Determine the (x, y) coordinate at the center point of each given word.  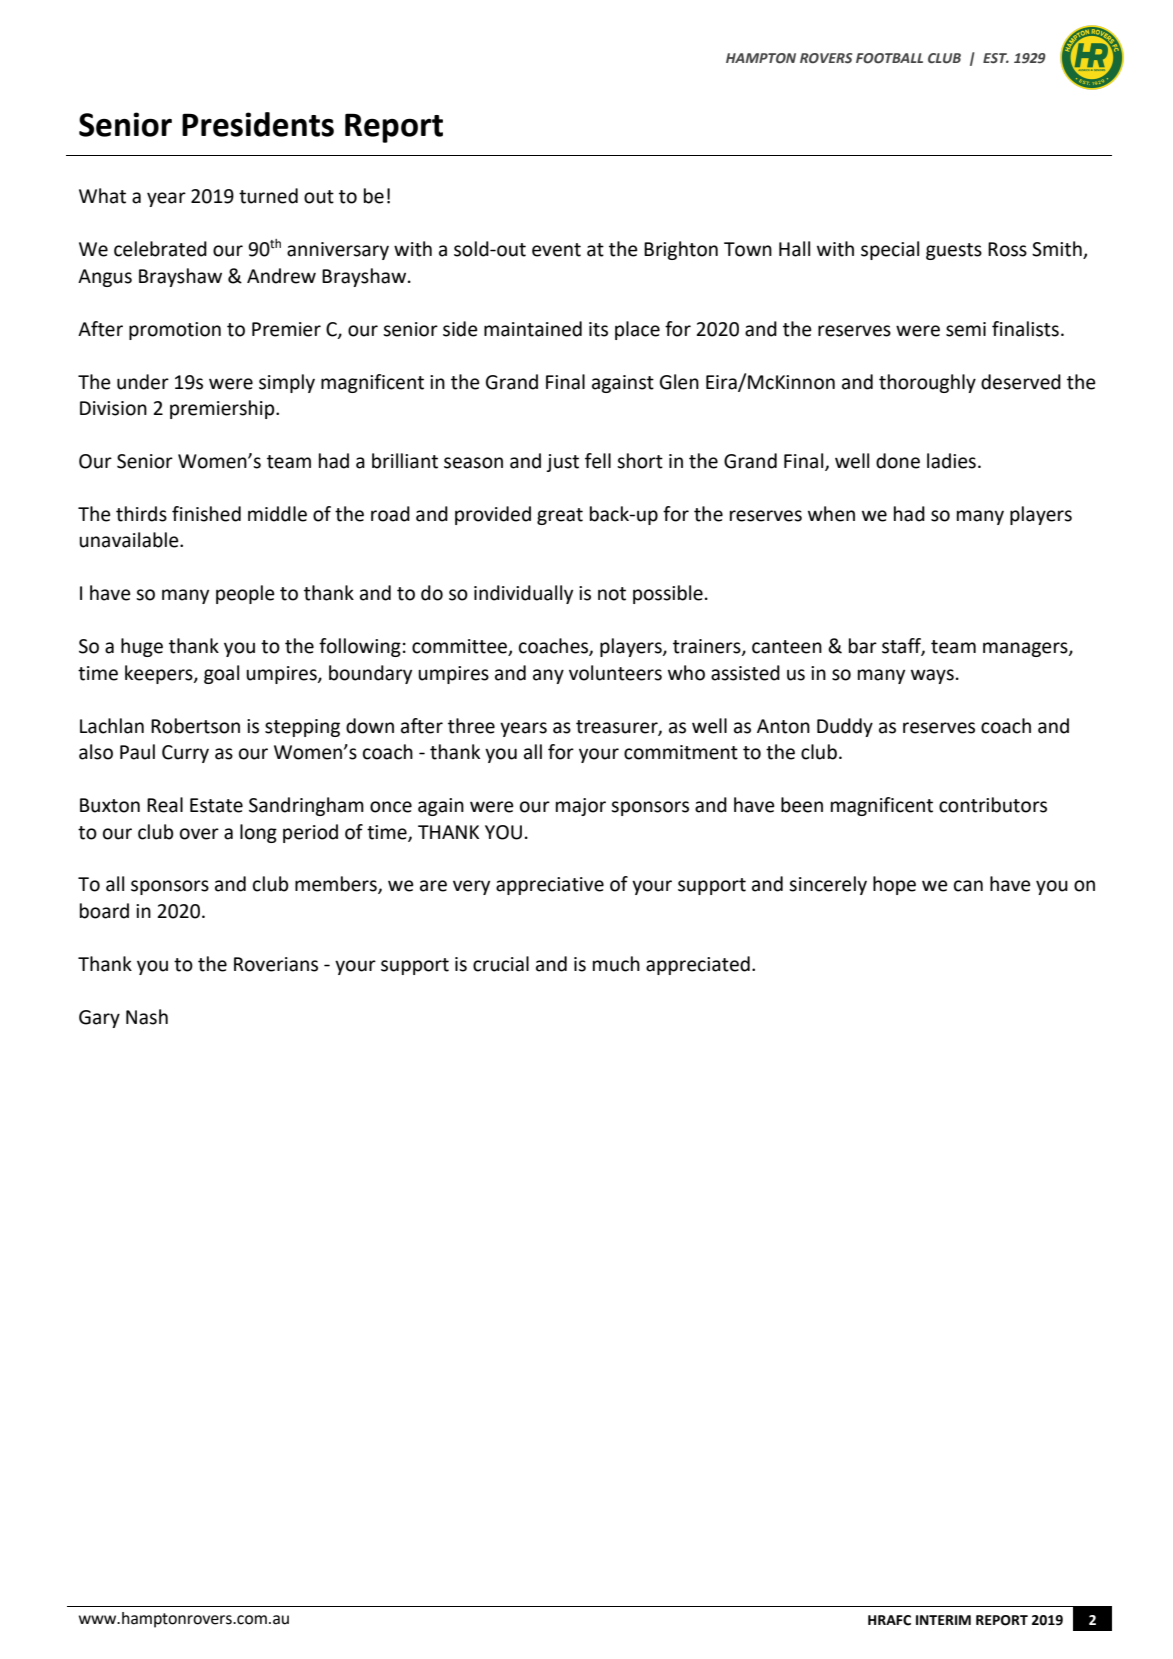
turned (268, 196)
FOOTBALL (889, 58)
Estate (216, 805)
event (556, 250)
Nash (147, 1017)
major (581, 807)
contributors (993, 805)
